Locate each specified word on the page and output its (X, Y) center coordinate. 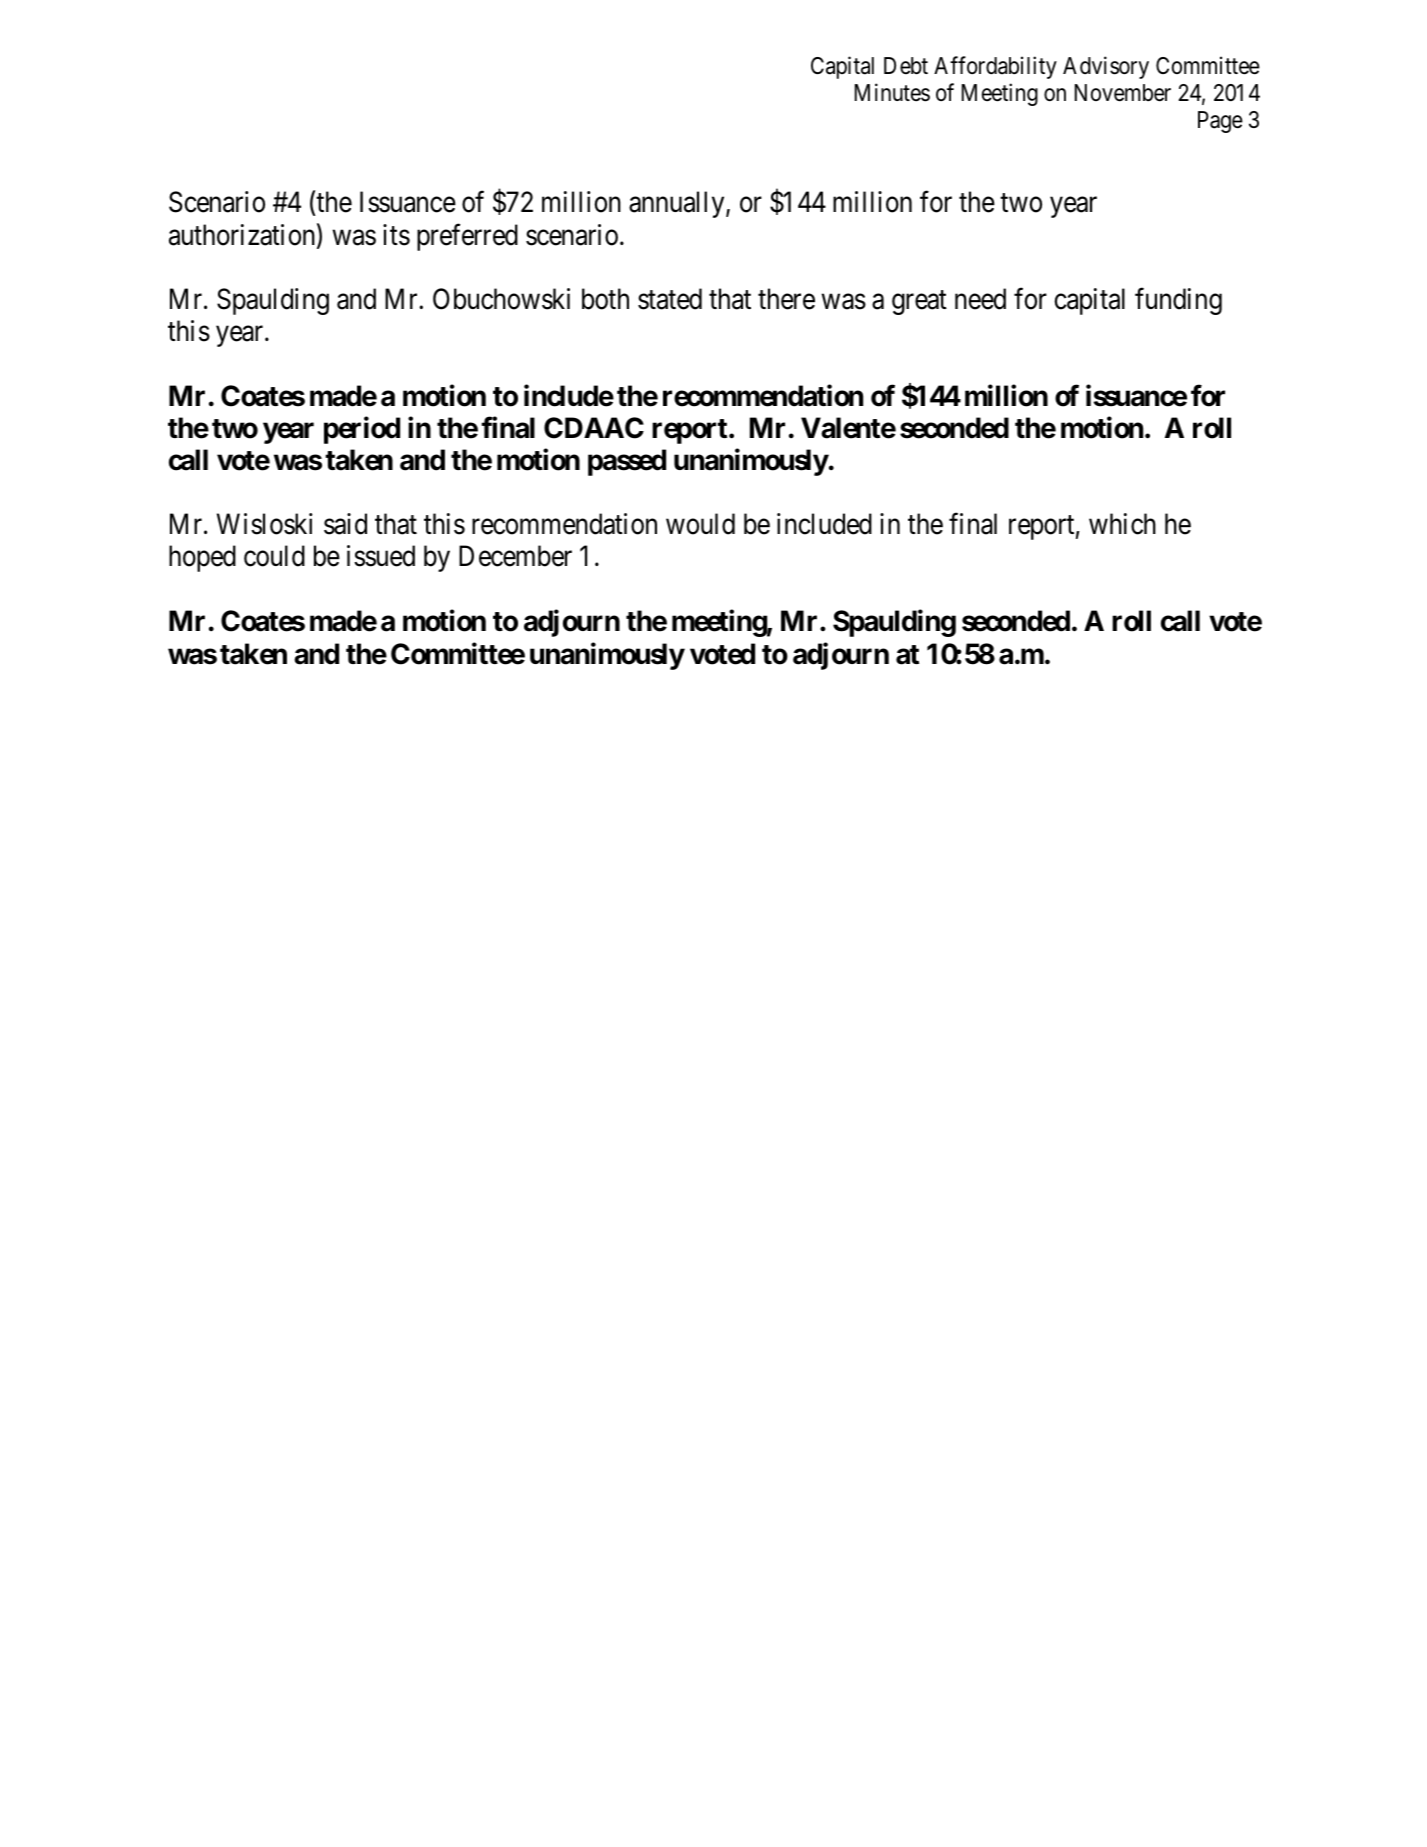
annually (678, 204)
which (1122, 524)
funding (1178, 301)
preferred (467, 237)
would (700, 524)
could (274, 556)
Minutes (892, 92)
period (362, 430)
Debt (906, 66)
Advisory (1106, 67)
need (980, 299)
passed (627, 463)
